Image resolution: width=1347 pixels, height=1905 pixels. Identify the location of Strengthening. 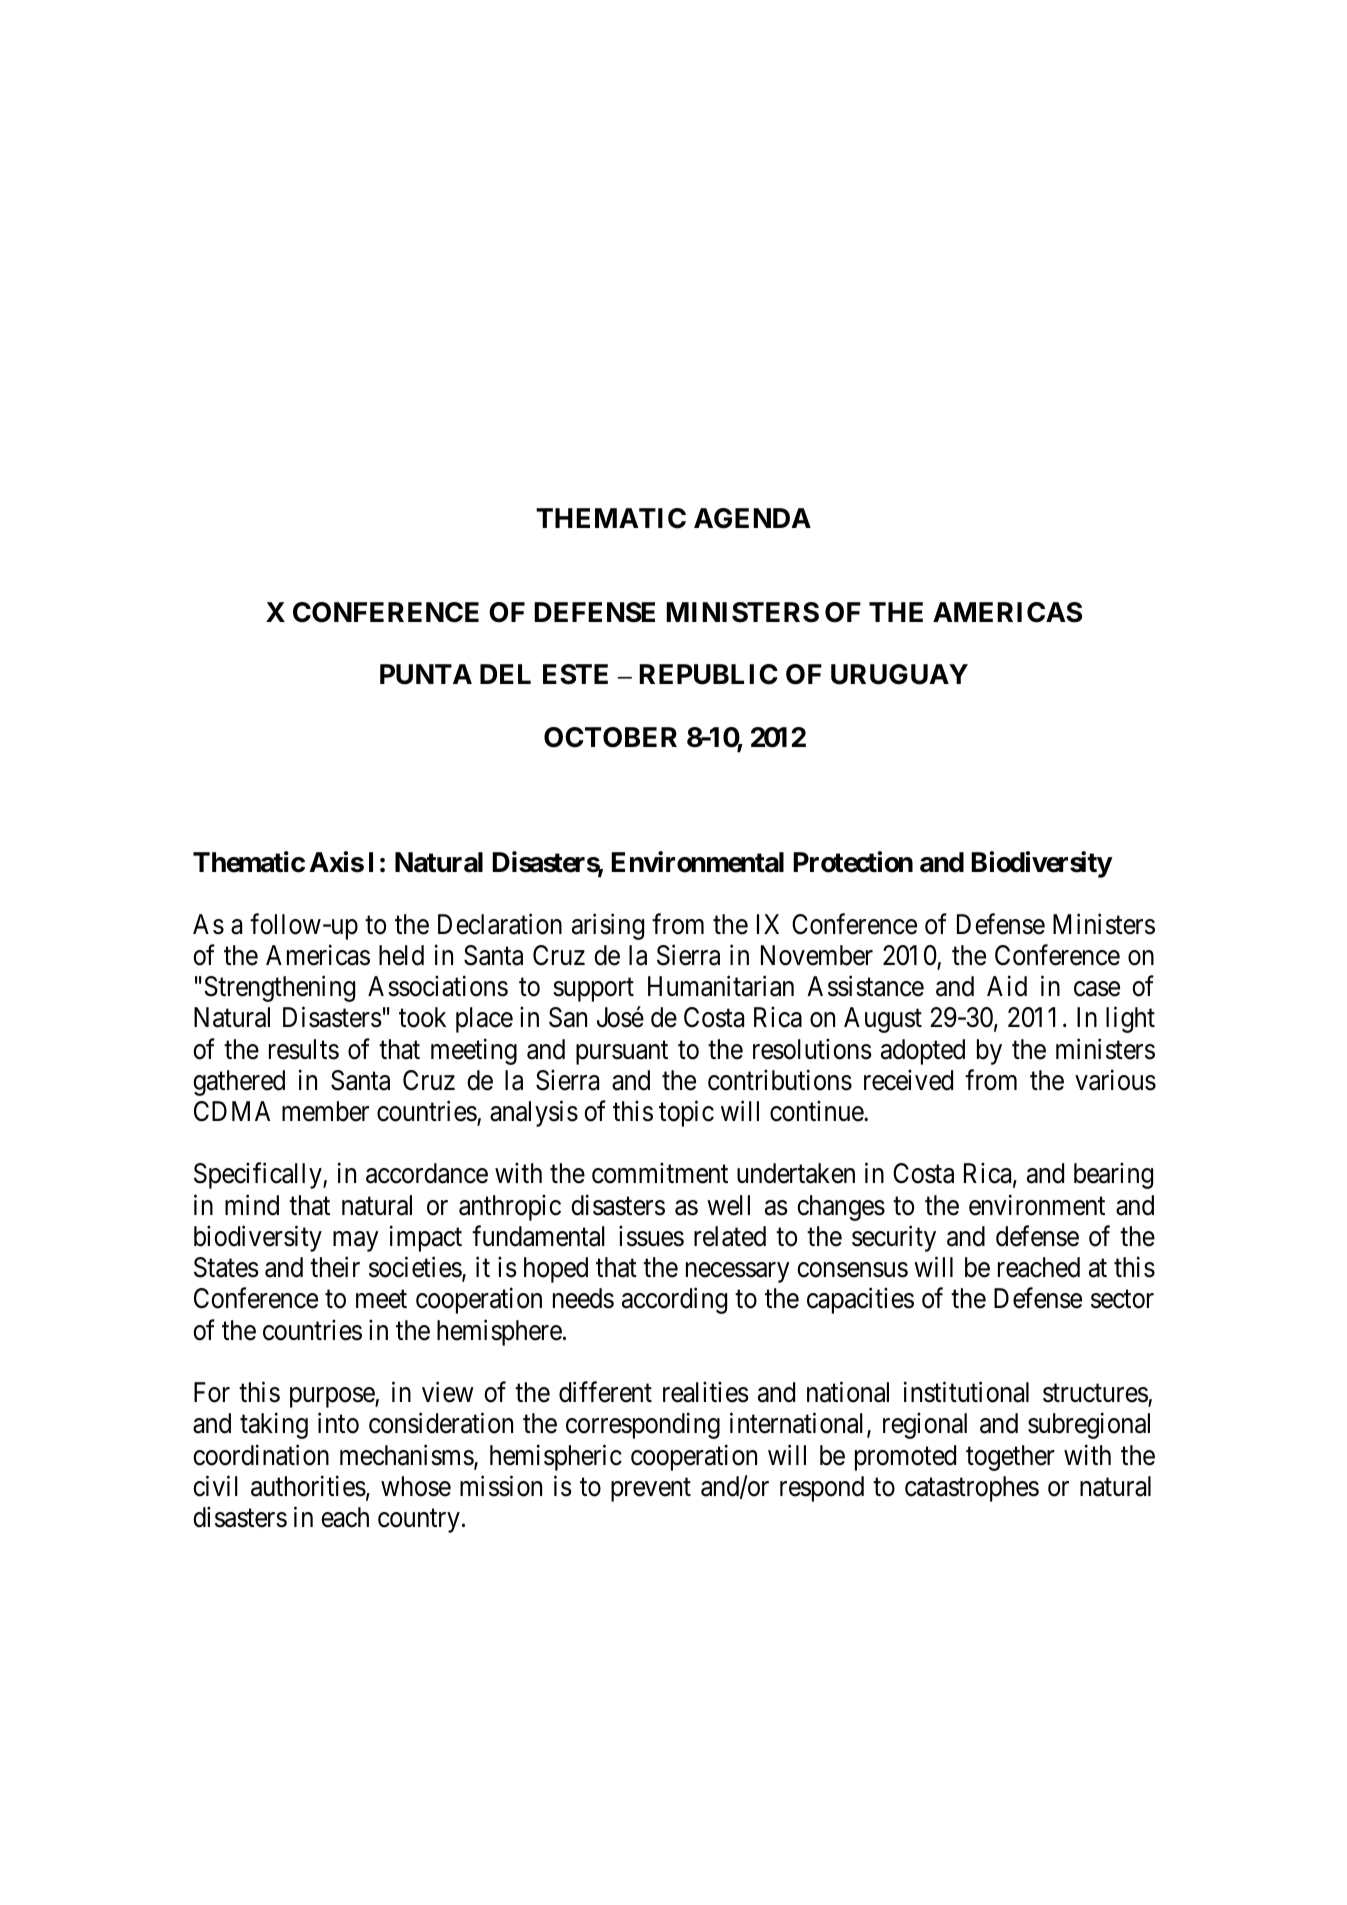
(279, 989).
